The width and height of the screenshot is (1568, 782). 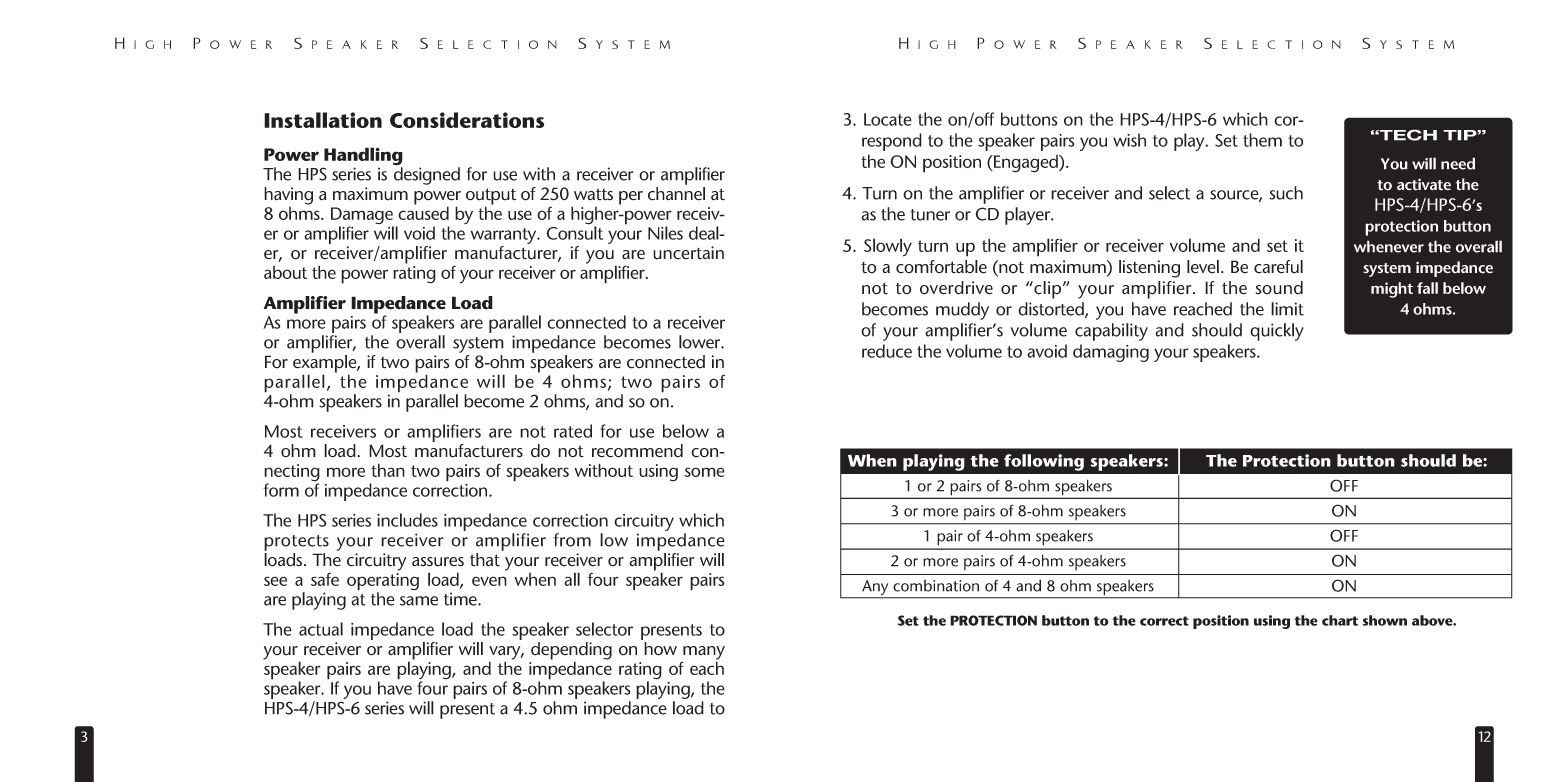 What do you see at coordinates (573, 431) in the screenshot?
I see `rated` at bounding box center [573, 431].
